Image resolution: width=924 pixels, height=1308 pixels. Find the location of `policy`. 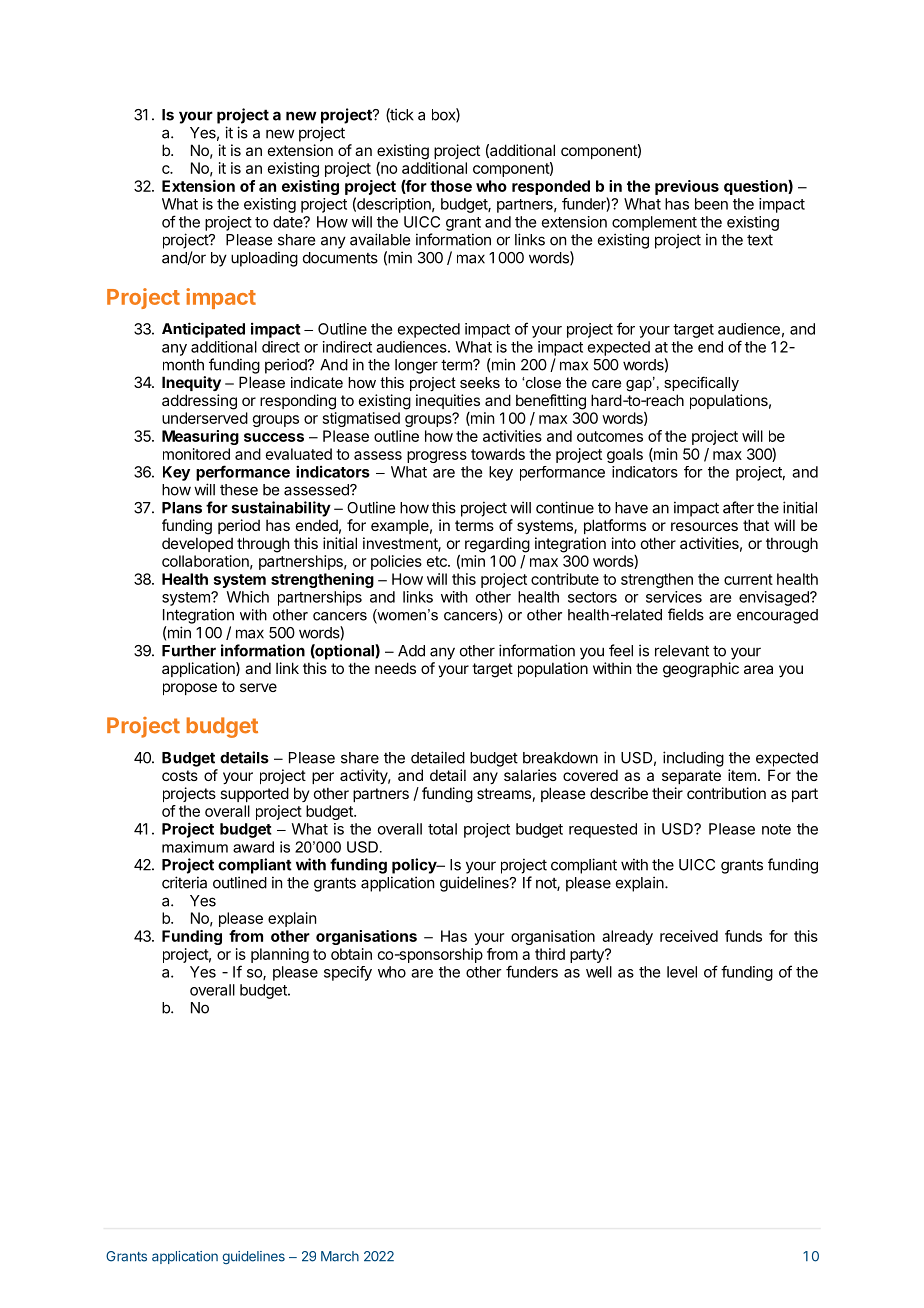

policy is located at coordinates (415, 866).
